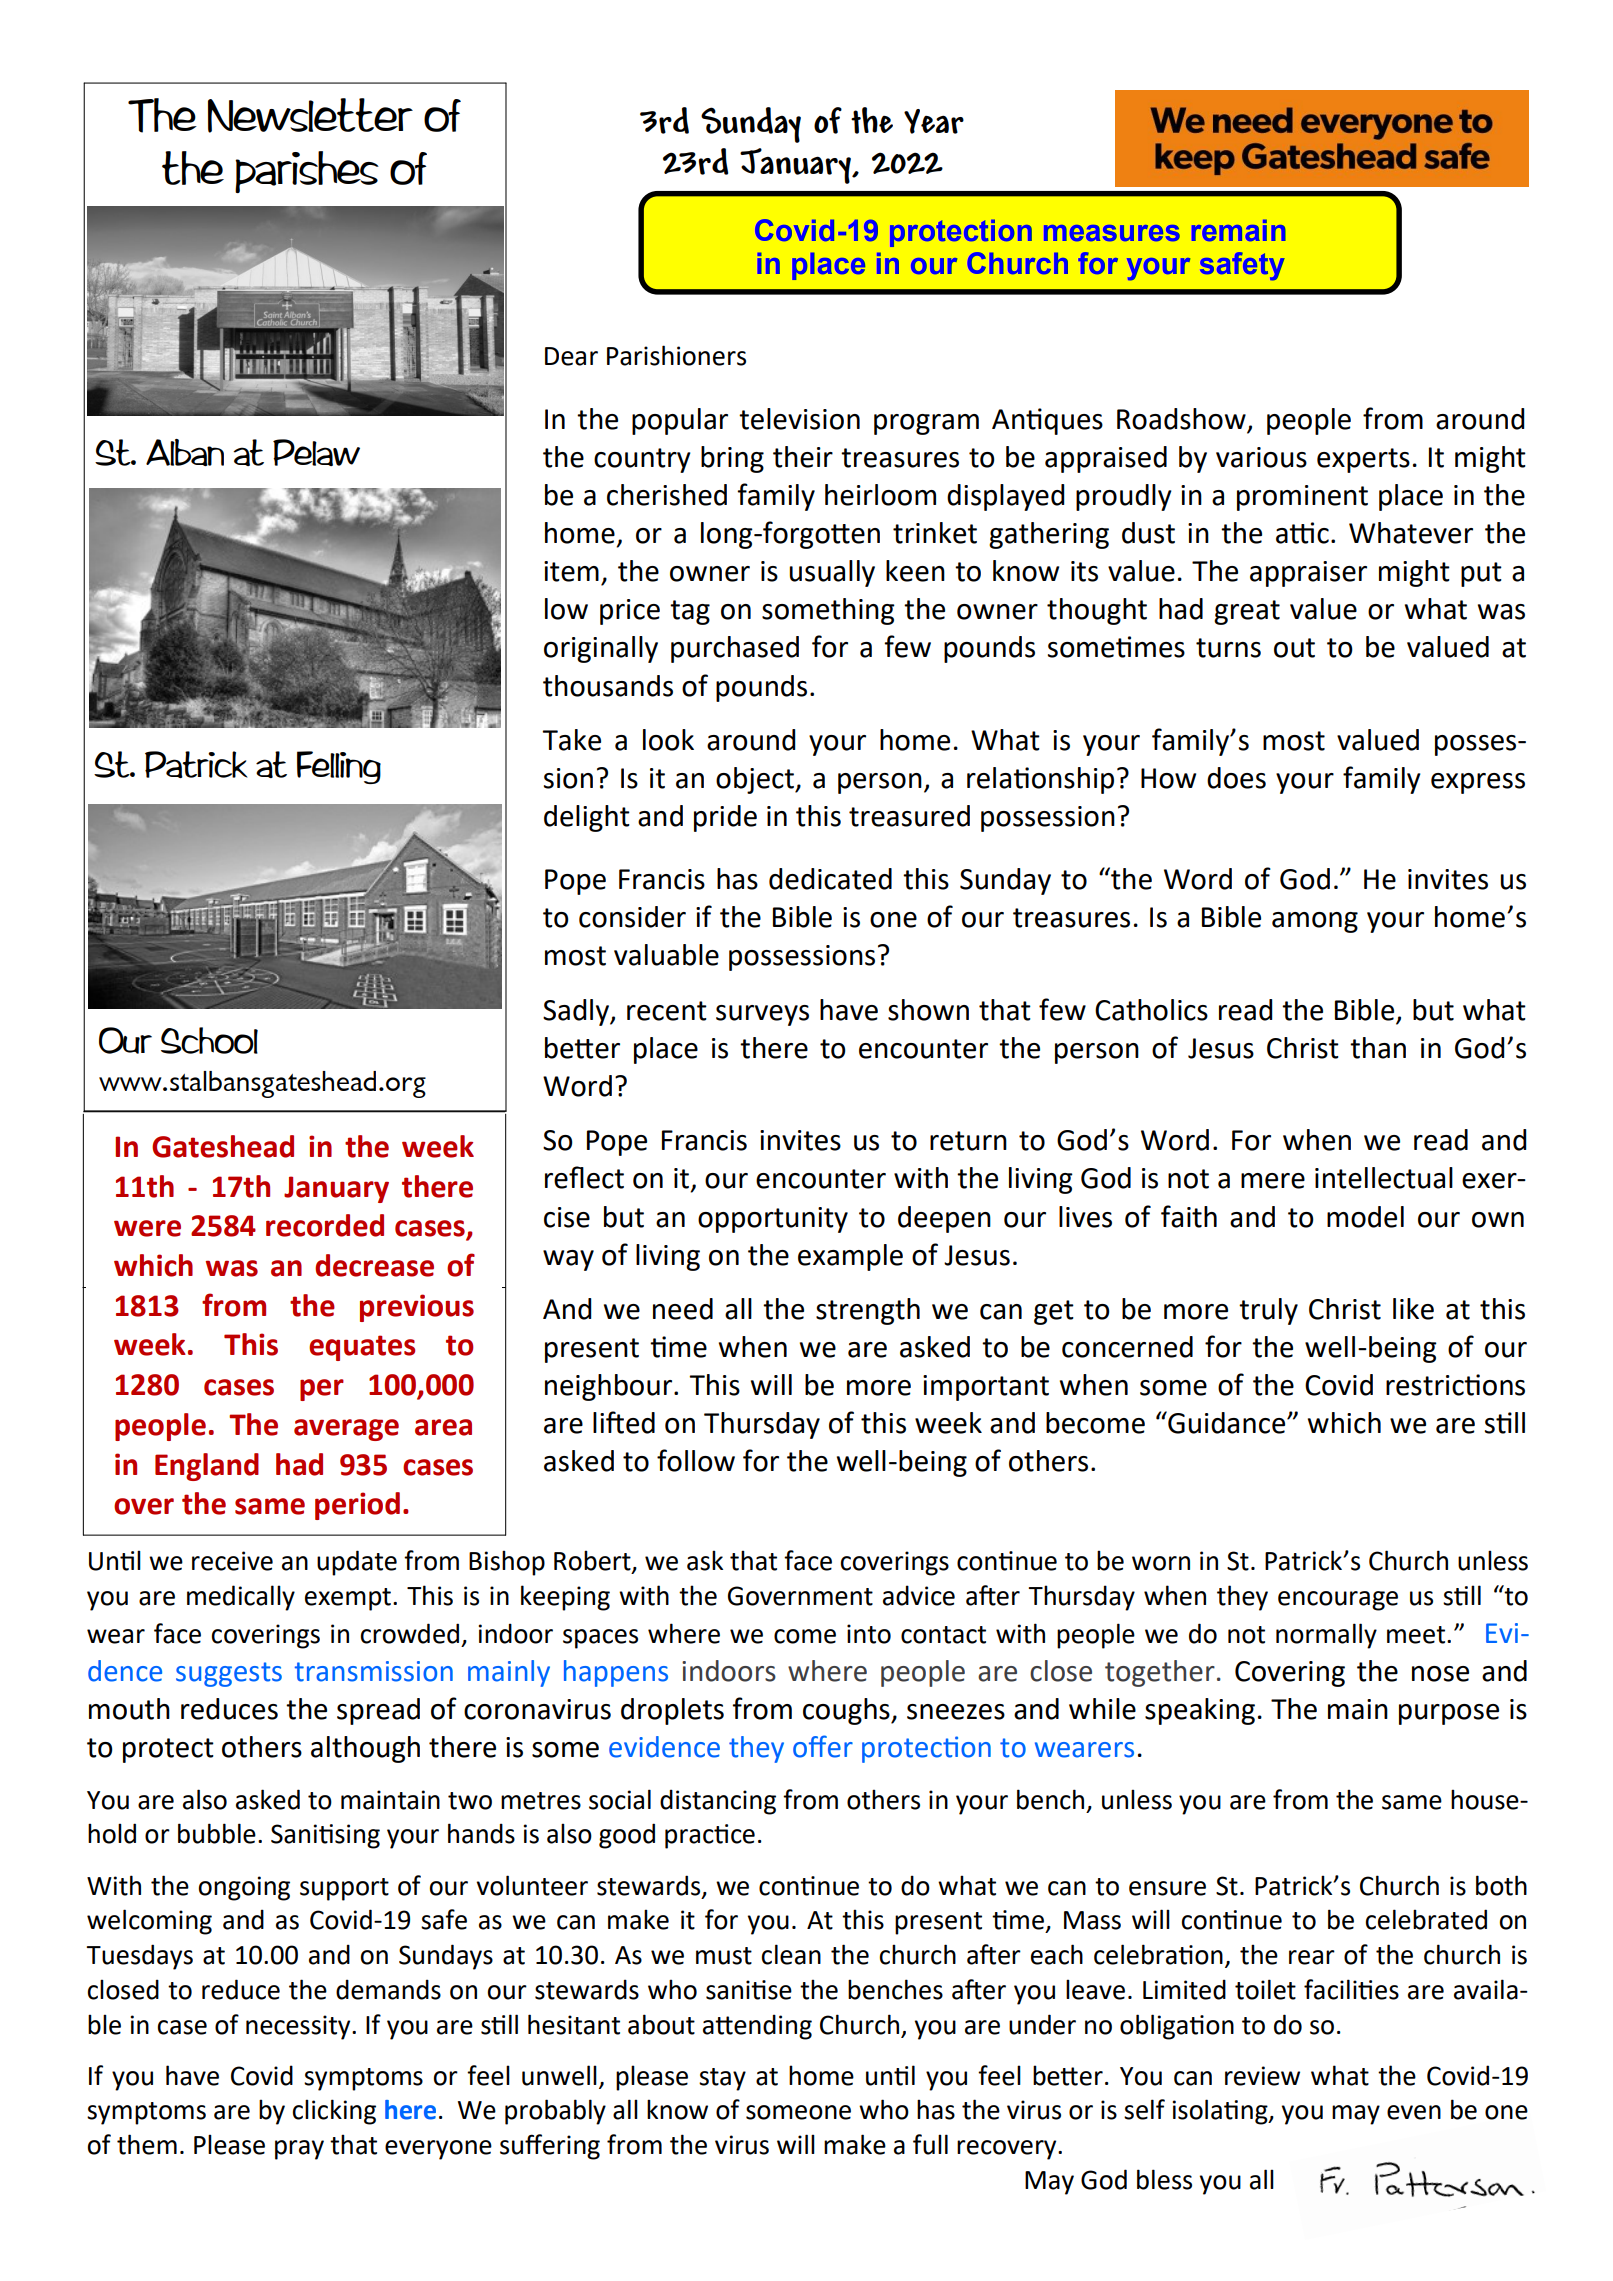  What do you see at coordinates (587, 818) in the screenshot?
I see `delight` at bounding box center [587, 818].
